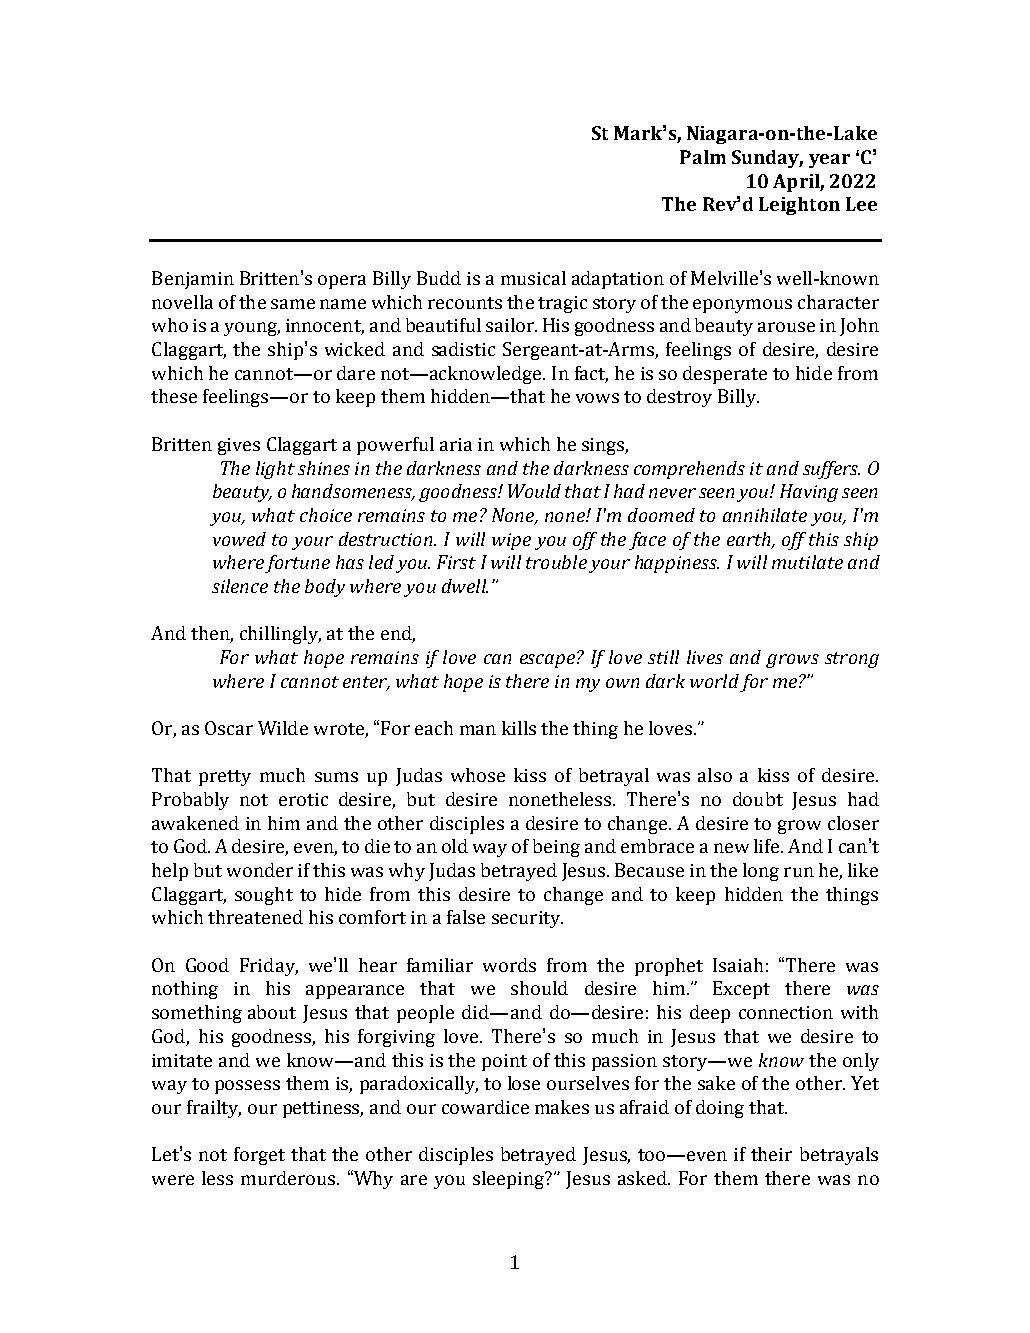  Describe the element at coordinates (799, 206) in the screenshot. I see `Leighton` at that location.
